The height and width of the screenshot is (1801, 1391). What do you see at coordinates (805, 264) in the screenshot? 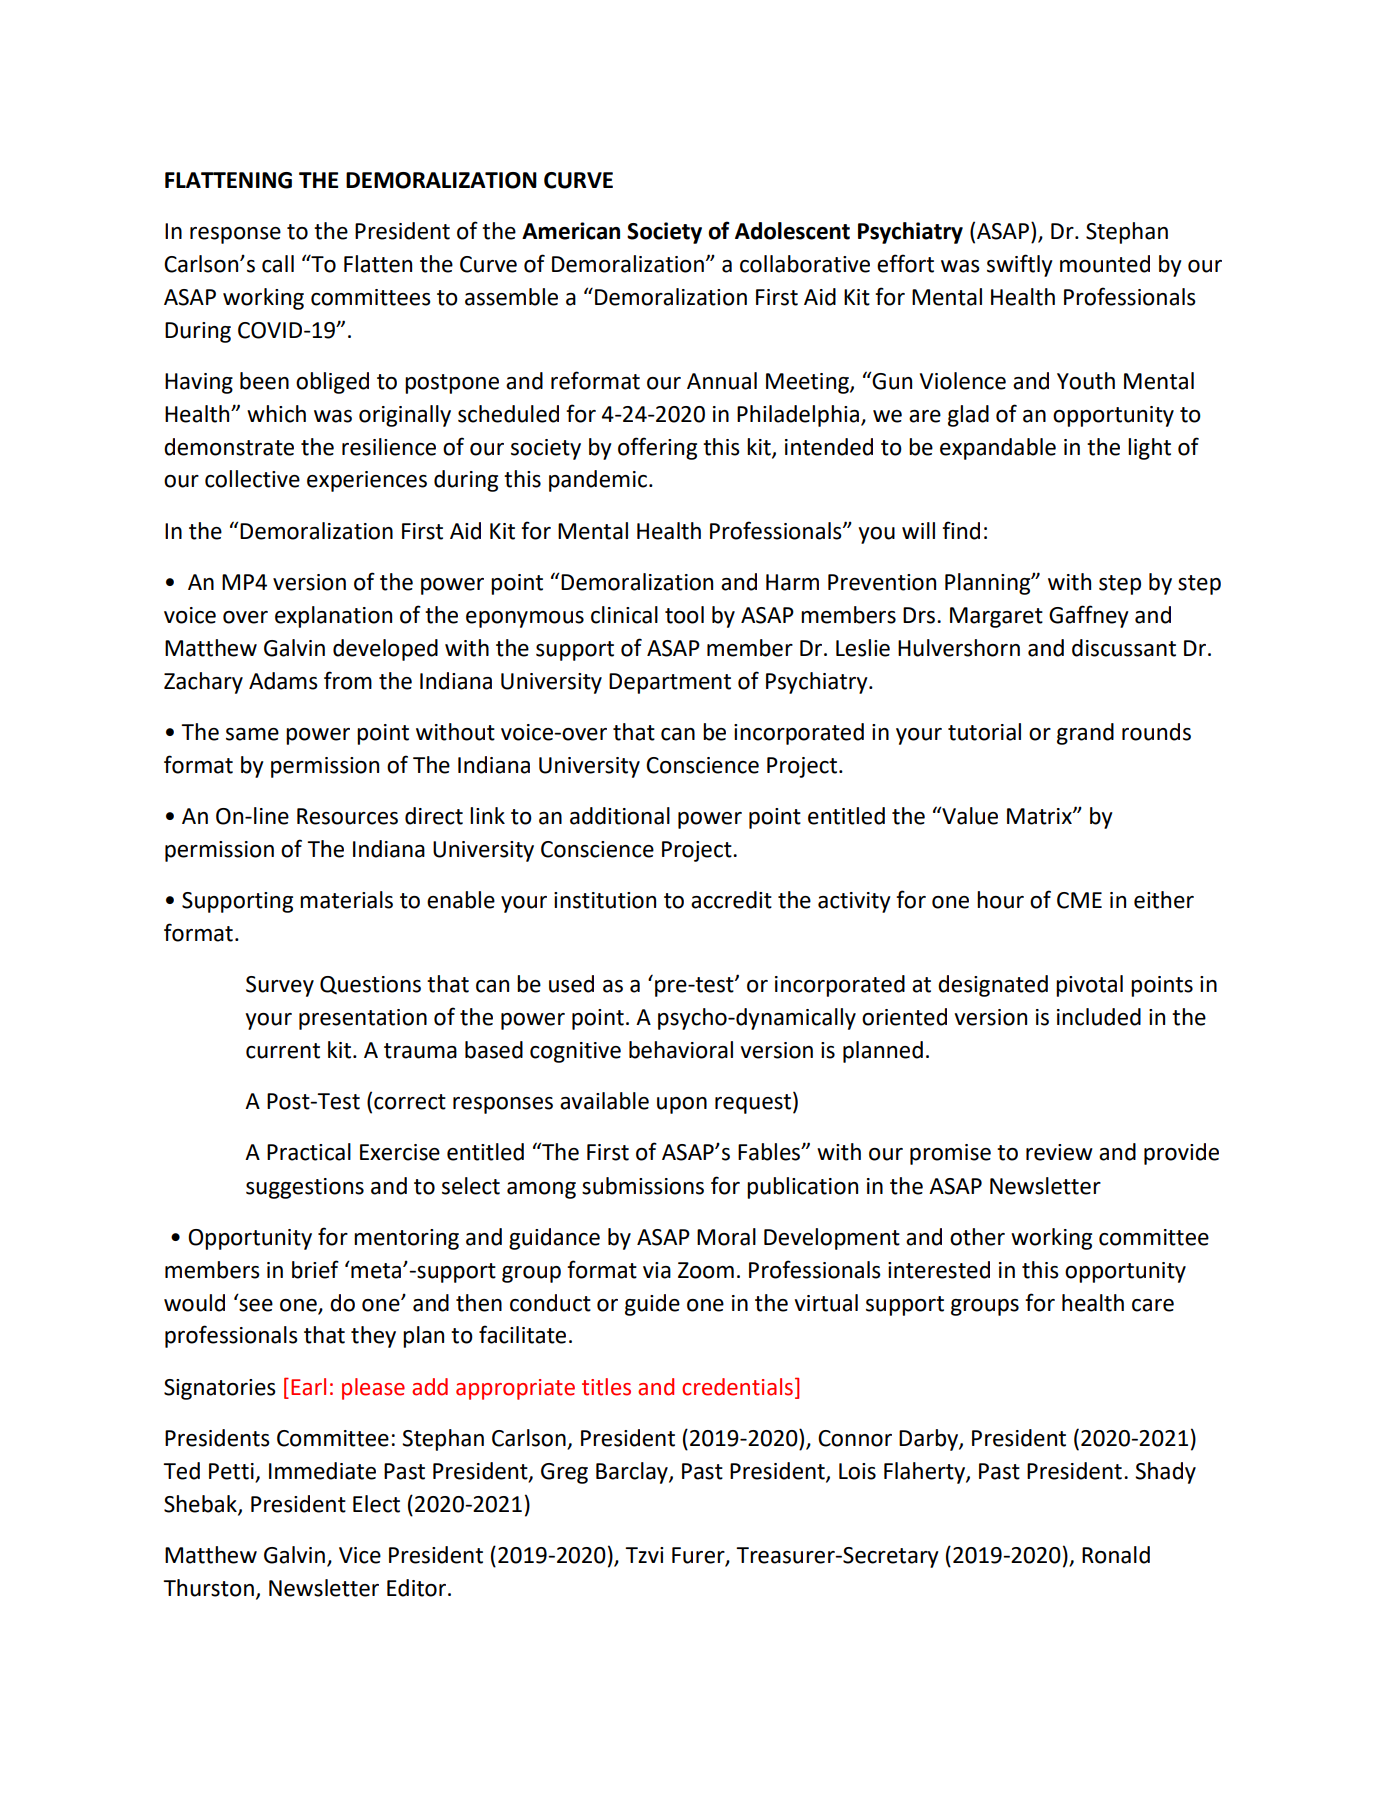
I see `collaborative` at bounding box center [805, 264].
